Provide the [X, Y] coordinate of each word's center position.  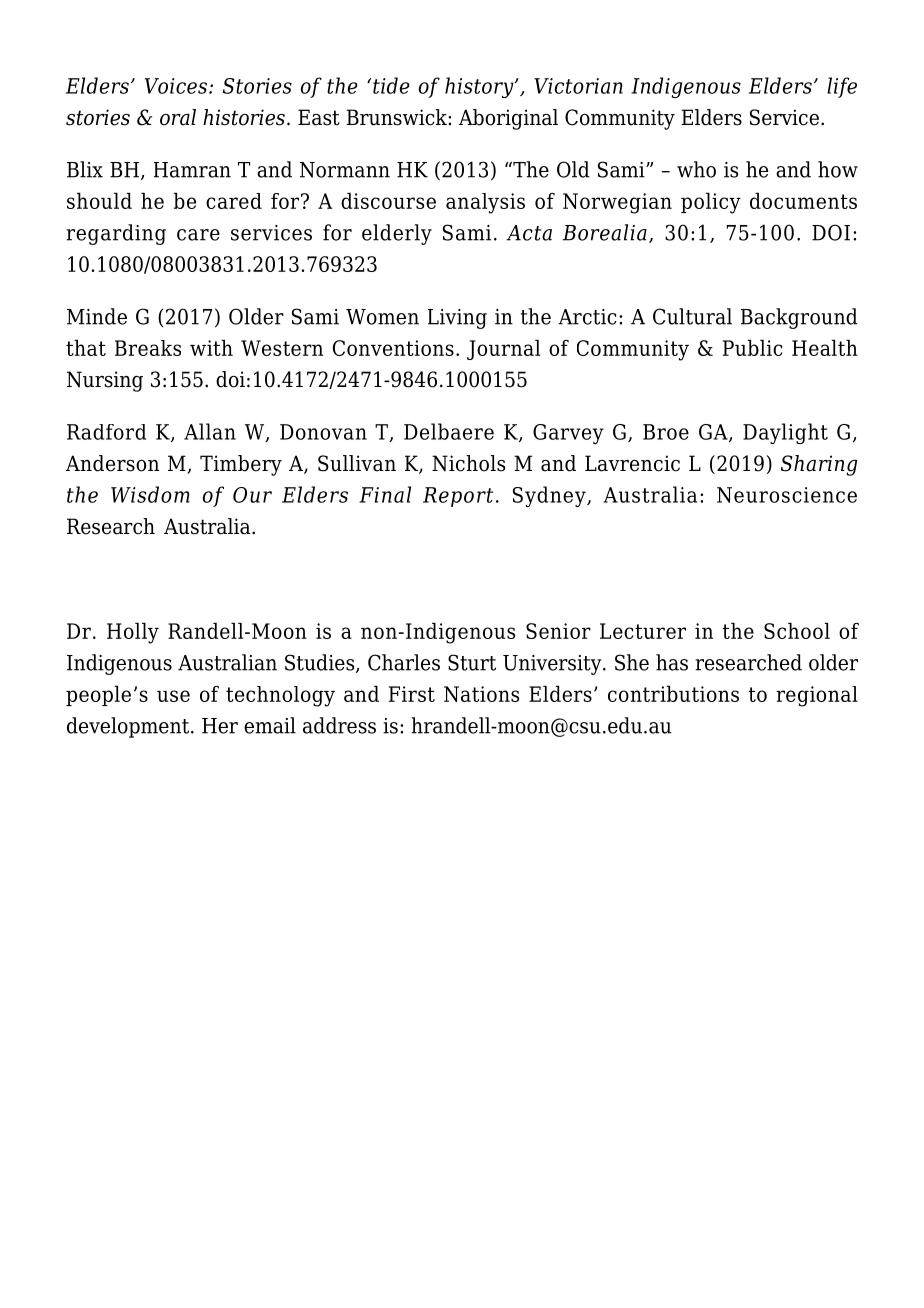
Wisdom [150, 494]
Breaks [148, 348]
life [842, 87]
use [173, 696]
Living [457, 319]
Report [458, 497]
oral [178, 117]
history [480, 87]
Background [799, 318]
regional [817, 696]
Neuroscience [787, 495]
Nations [481, 694]
